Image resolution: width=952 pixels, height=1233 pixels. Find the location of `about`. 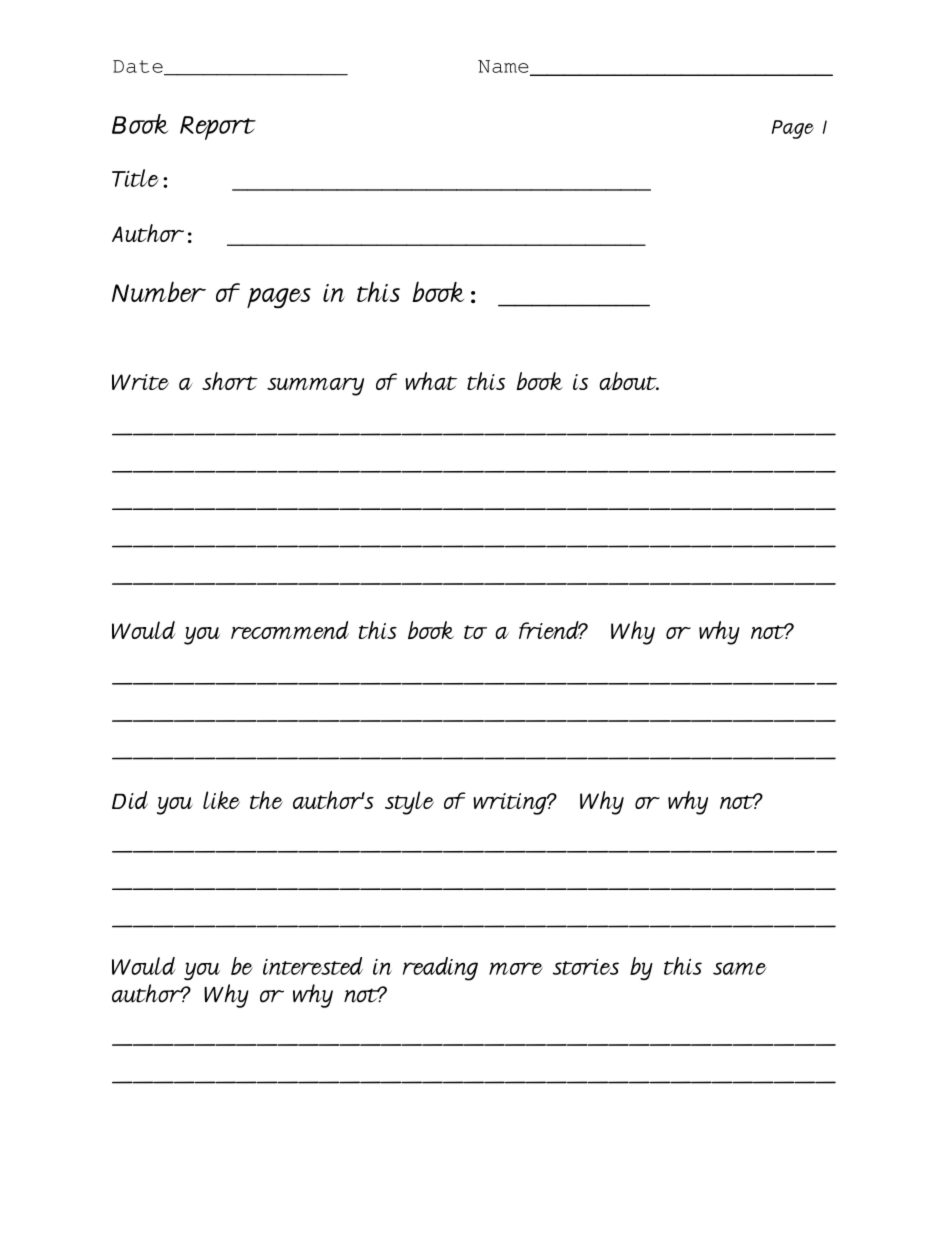

about is located at coordinates (629, 381).
